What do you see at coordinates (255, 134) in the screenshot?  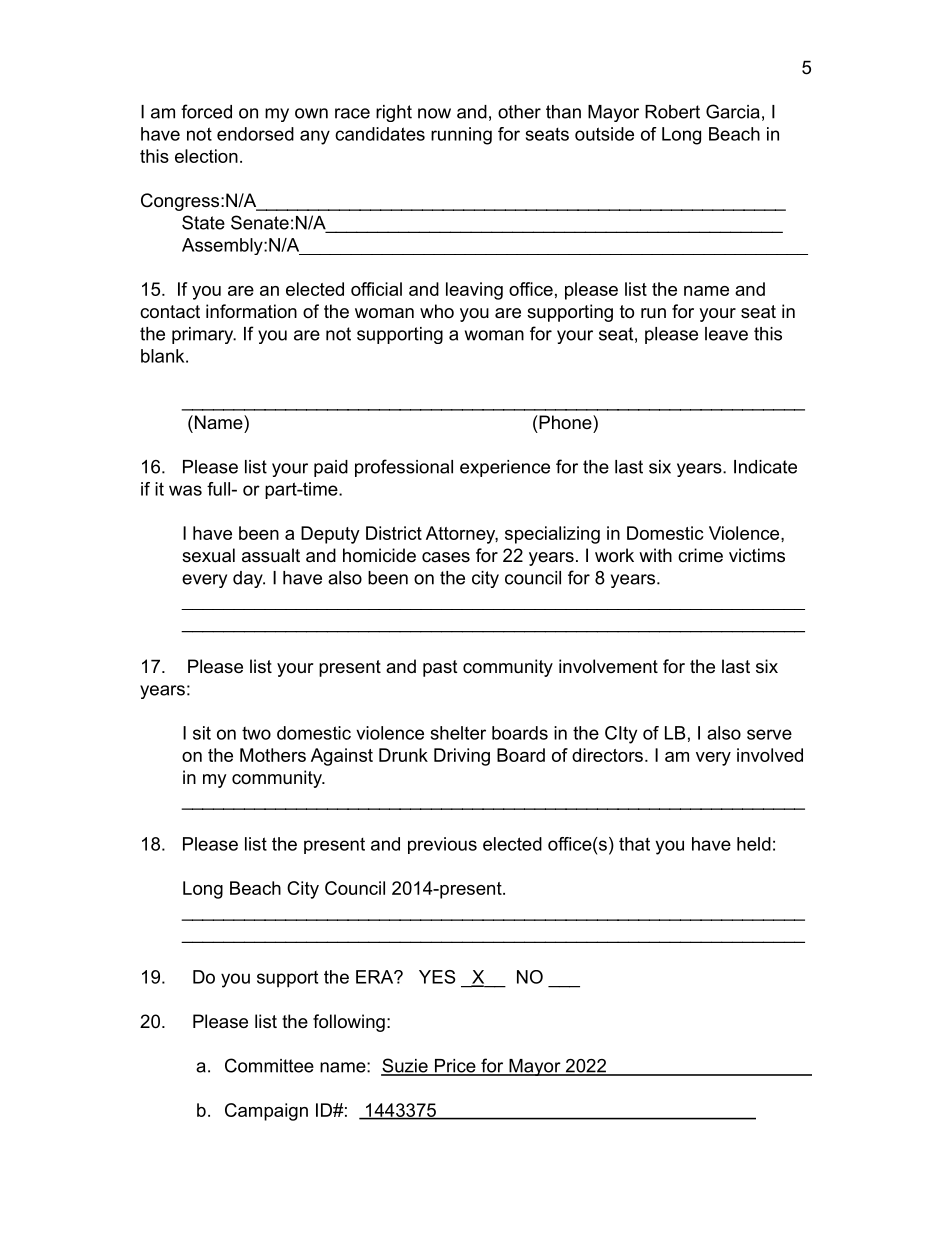 I see `endorsed` at bounding box center [255, 134].
